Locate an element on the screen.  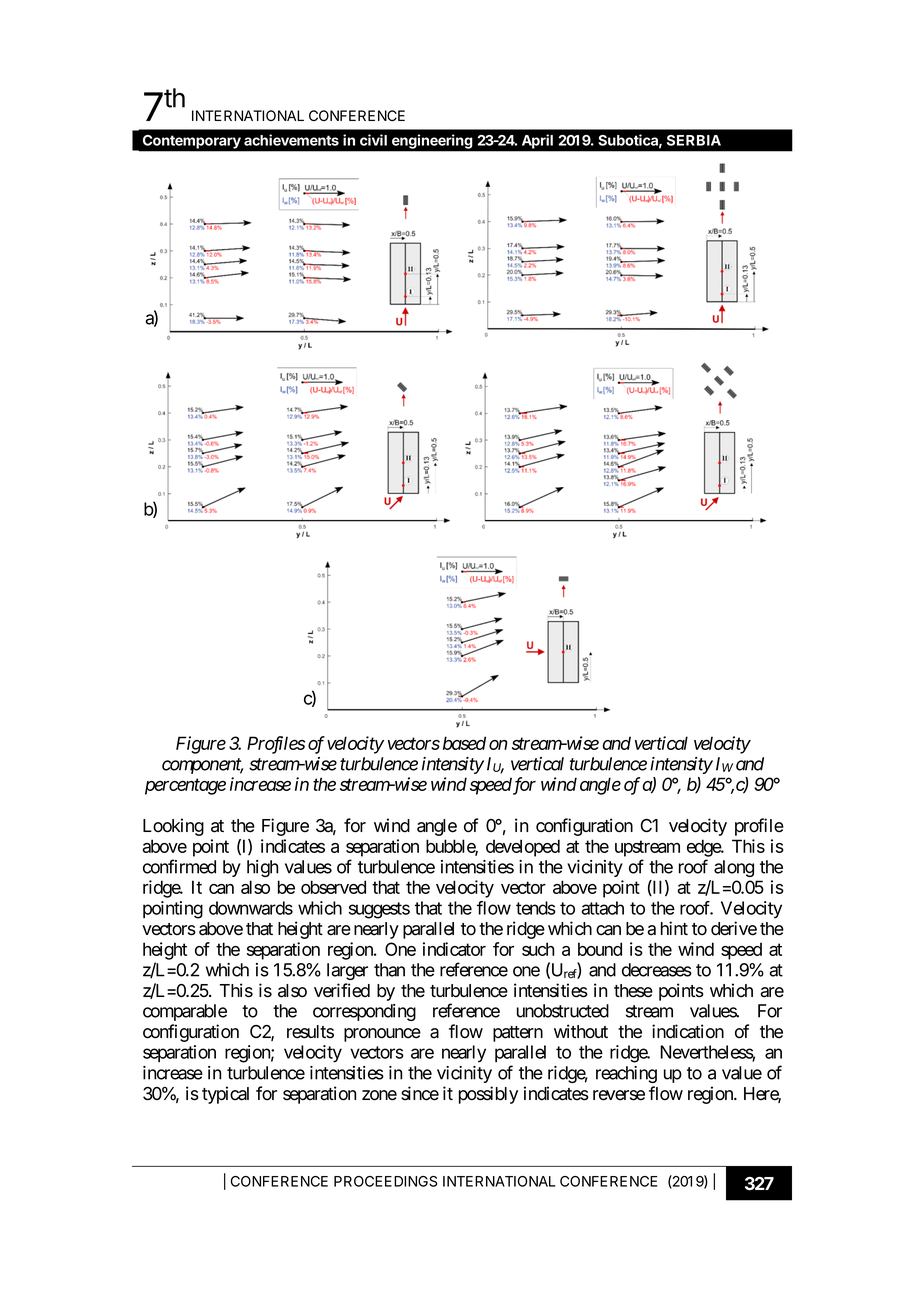
typical is located at coordinates (225, 1095).
